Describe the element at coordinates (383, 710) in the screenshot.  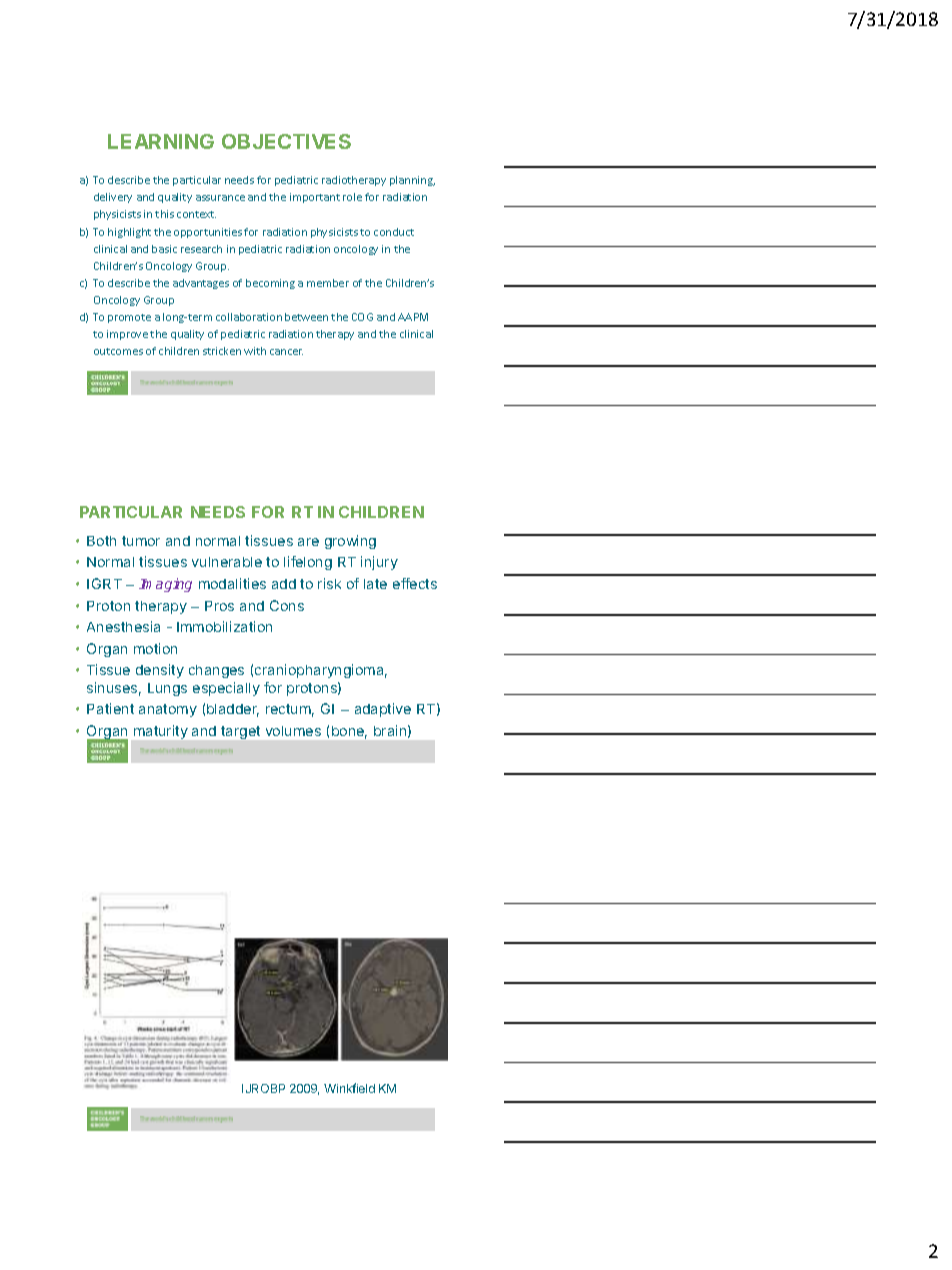
I see `adaptive` at that location.
